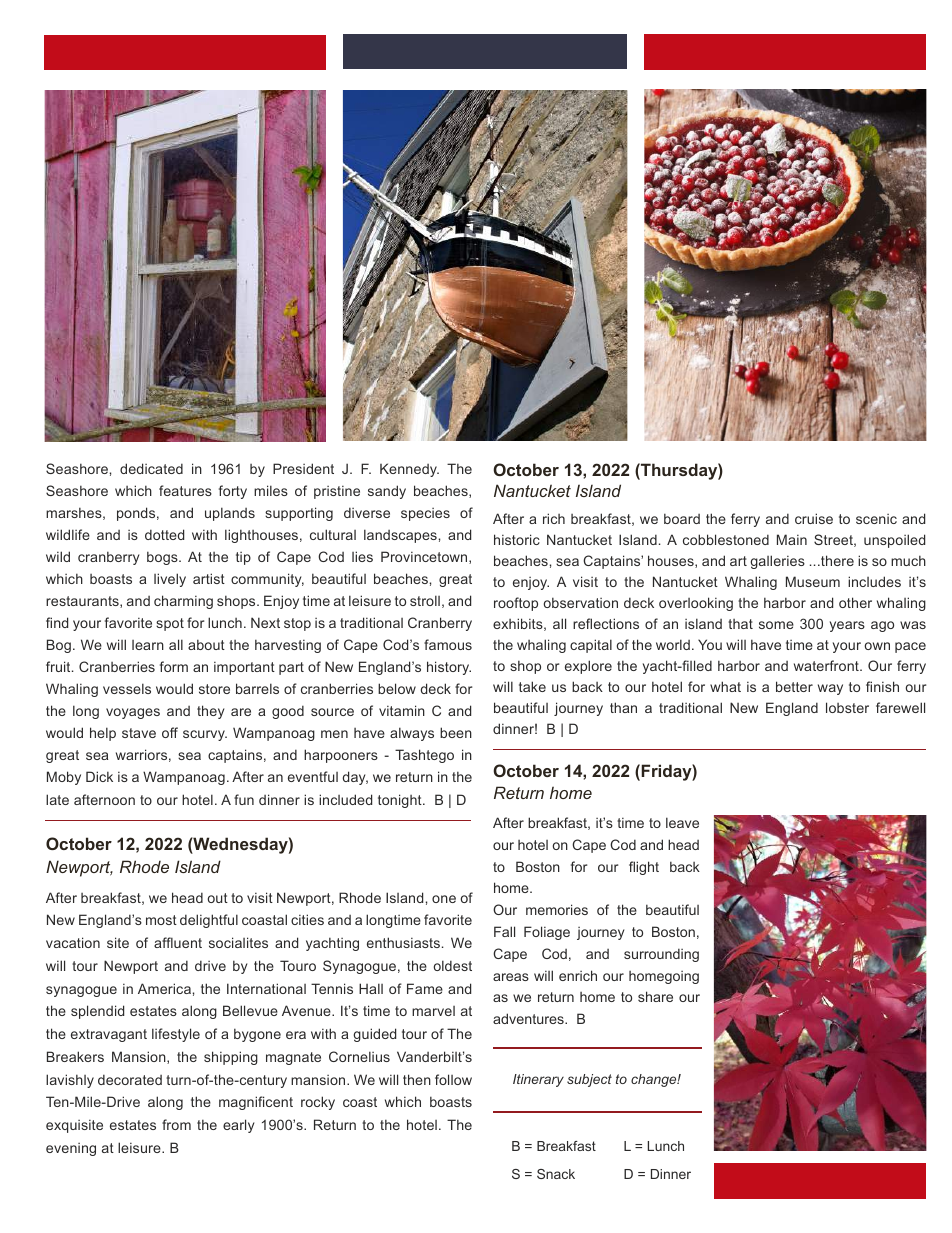  Describe the element at coordinates (827, 665) in the screenshot. I see `waterfront` at that location.
